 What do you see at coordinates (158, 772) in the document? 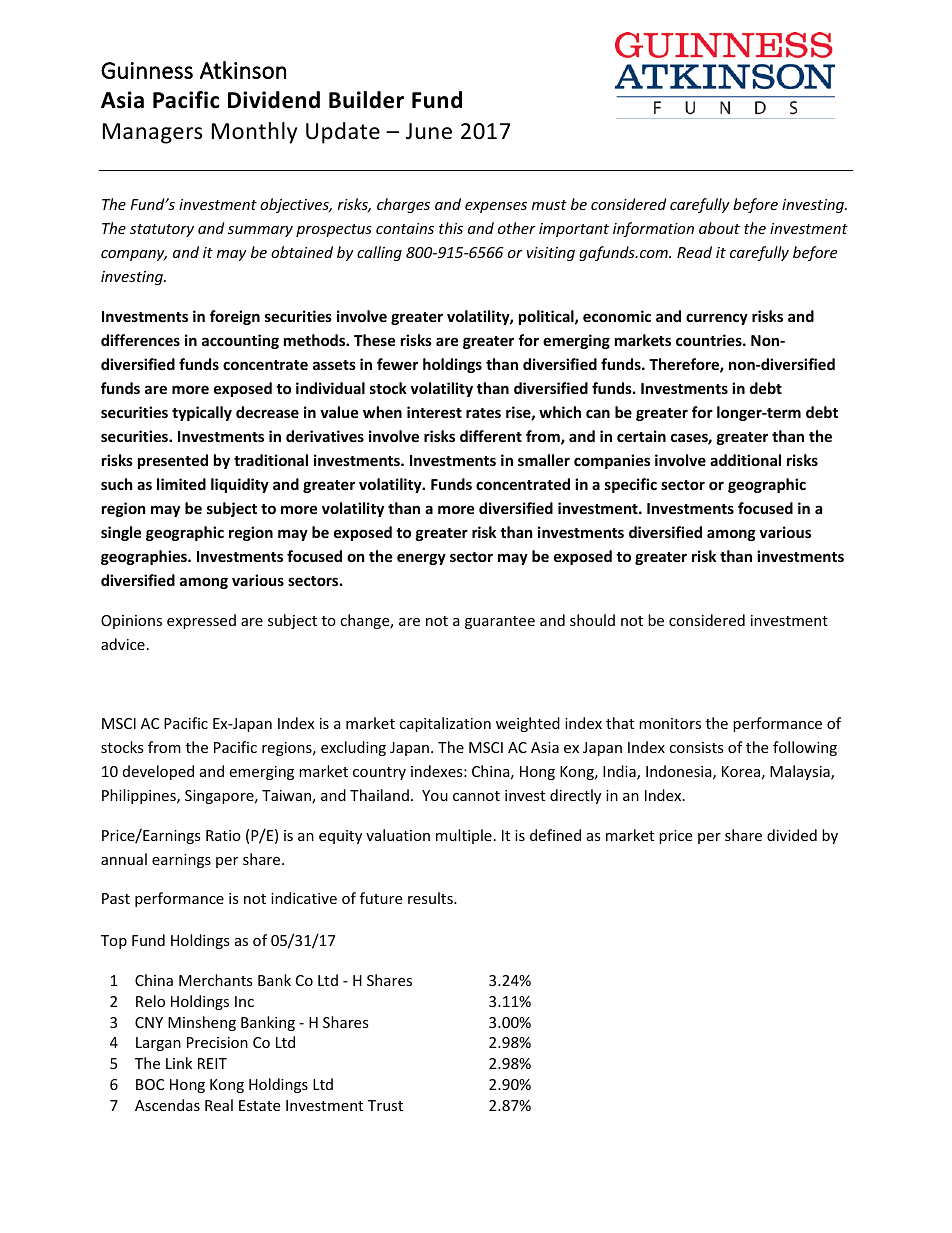
I see `developed` at bounding box center [158, 772].
